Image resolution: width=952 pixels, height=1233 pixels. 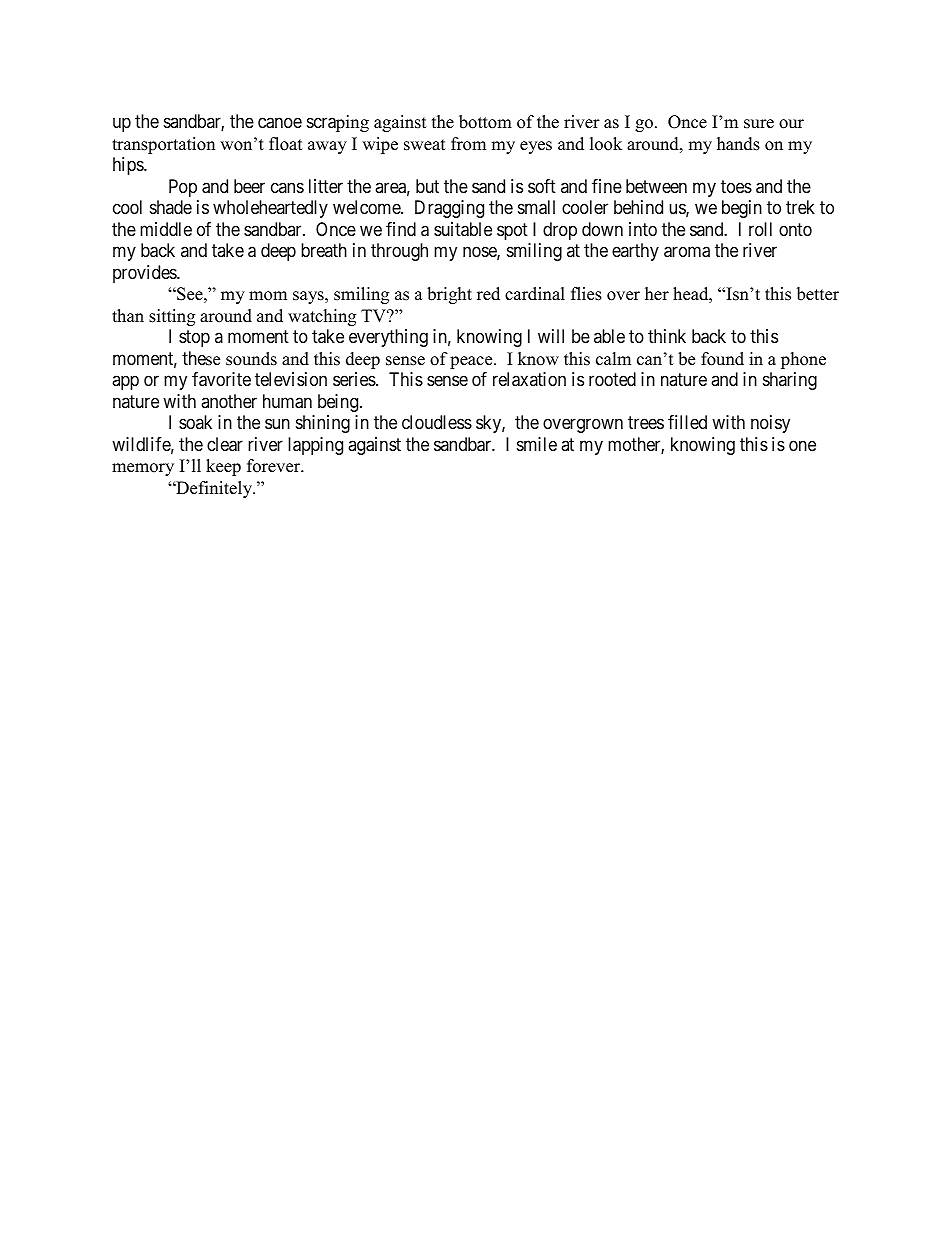 I want to click on red, so click(x=488, y=294).
